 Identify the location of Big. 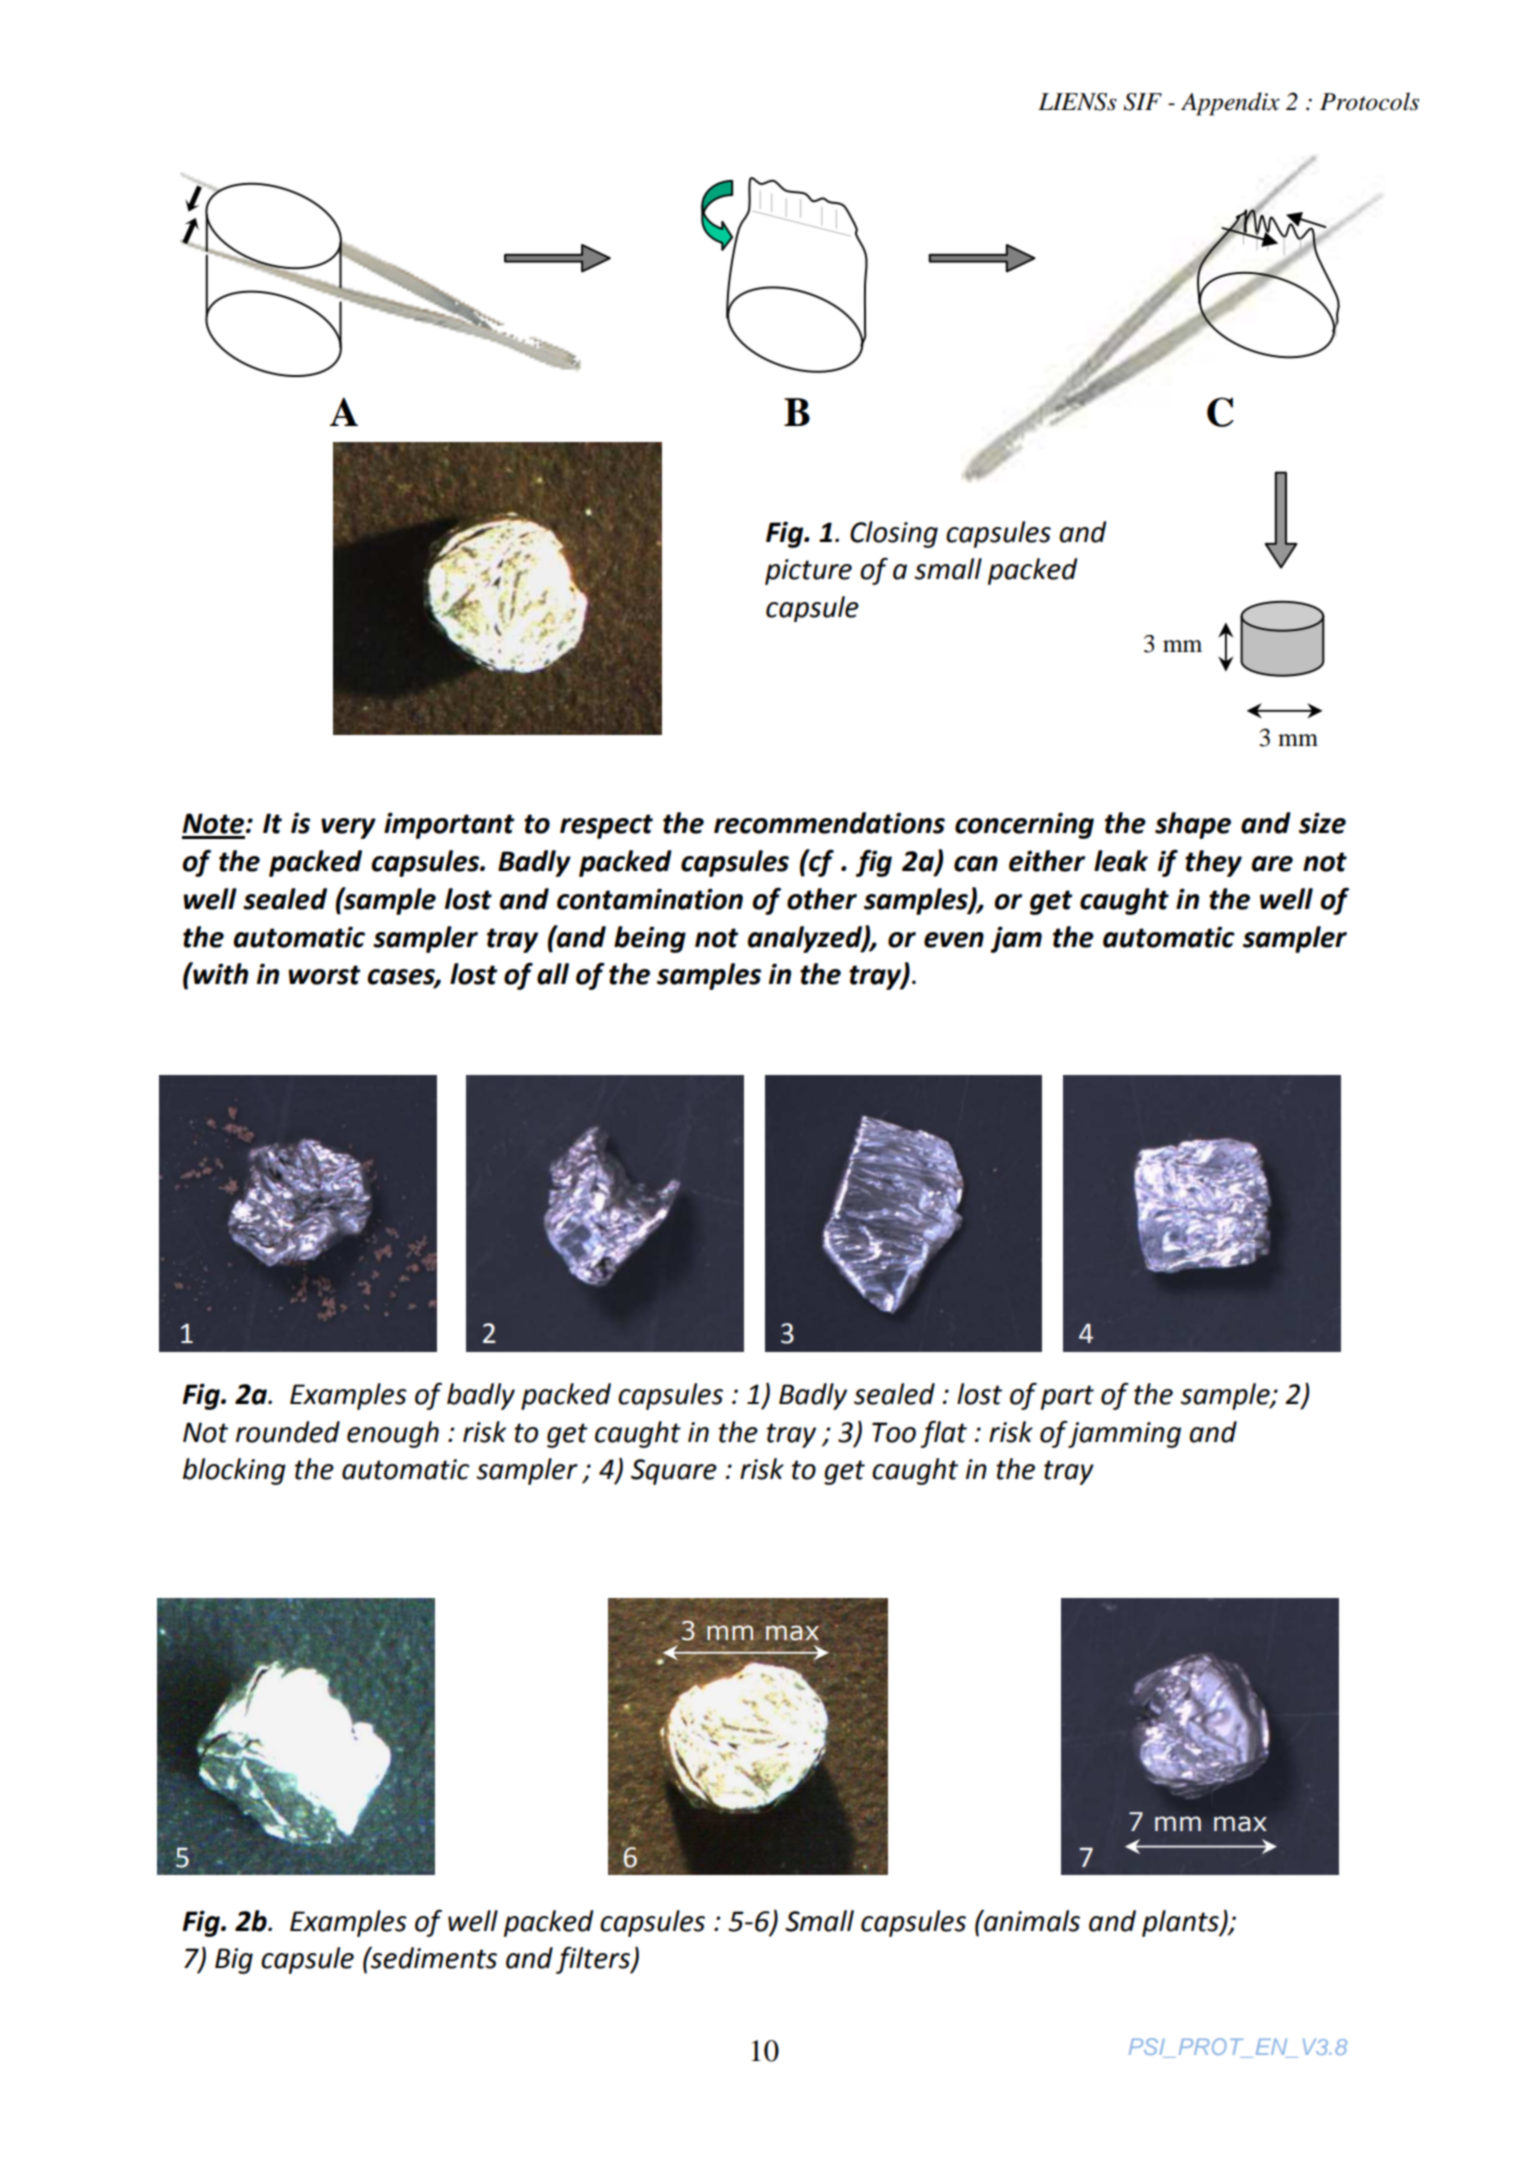
(234, 1961).
